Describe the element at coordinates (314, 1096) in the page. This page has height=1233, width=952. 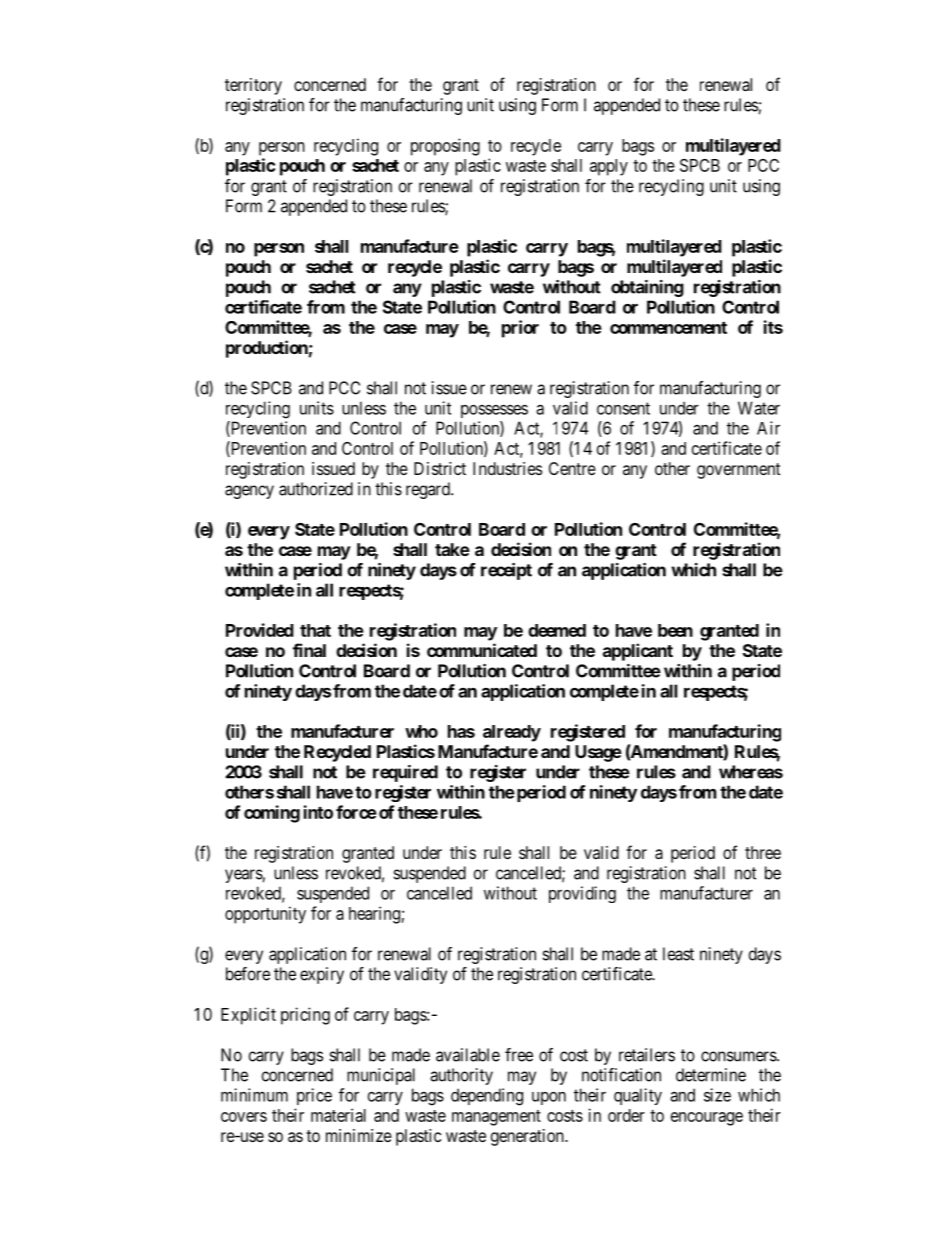
I see `price` at that location.
